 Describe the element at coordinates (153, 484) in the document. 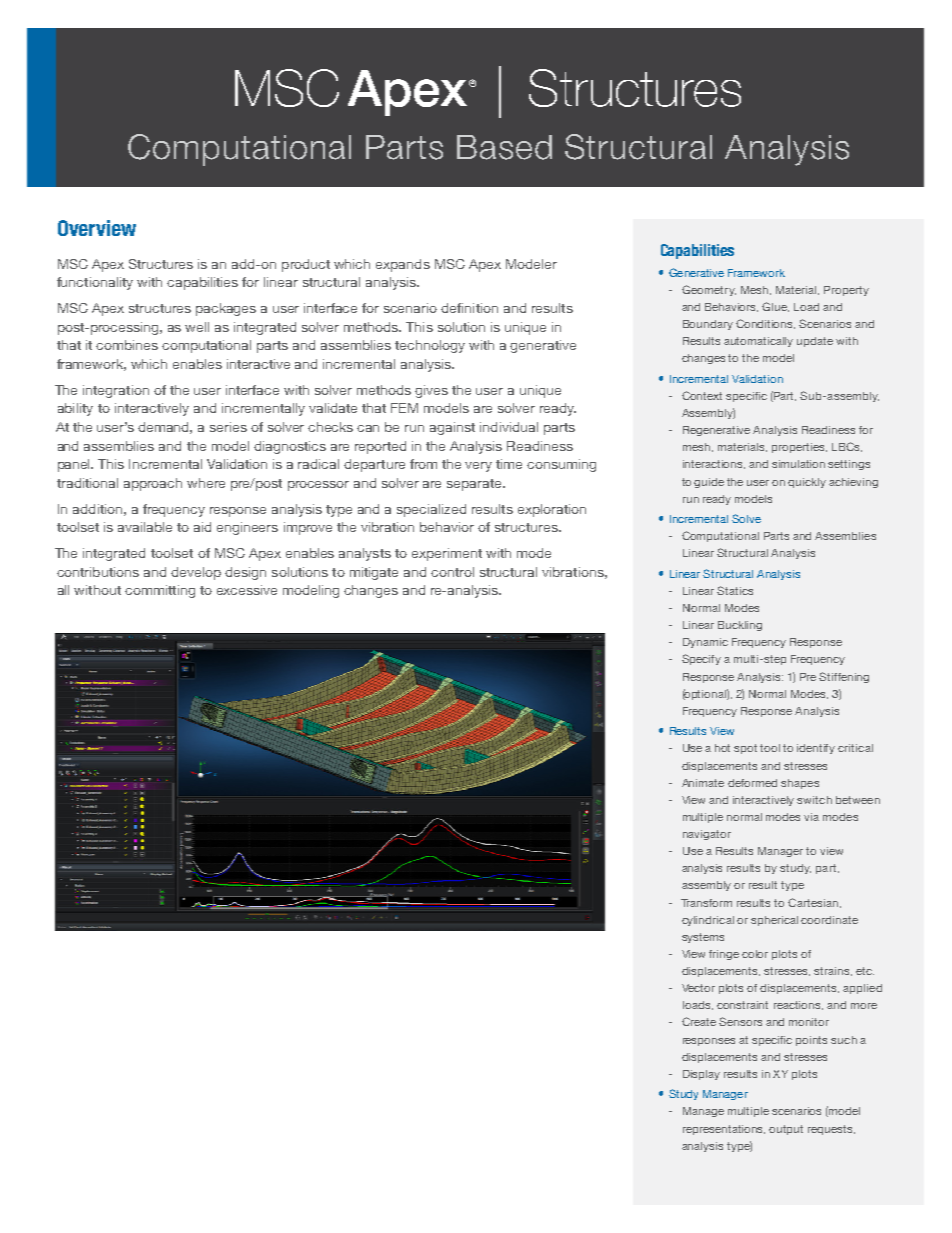

I see `approach` at that location.
